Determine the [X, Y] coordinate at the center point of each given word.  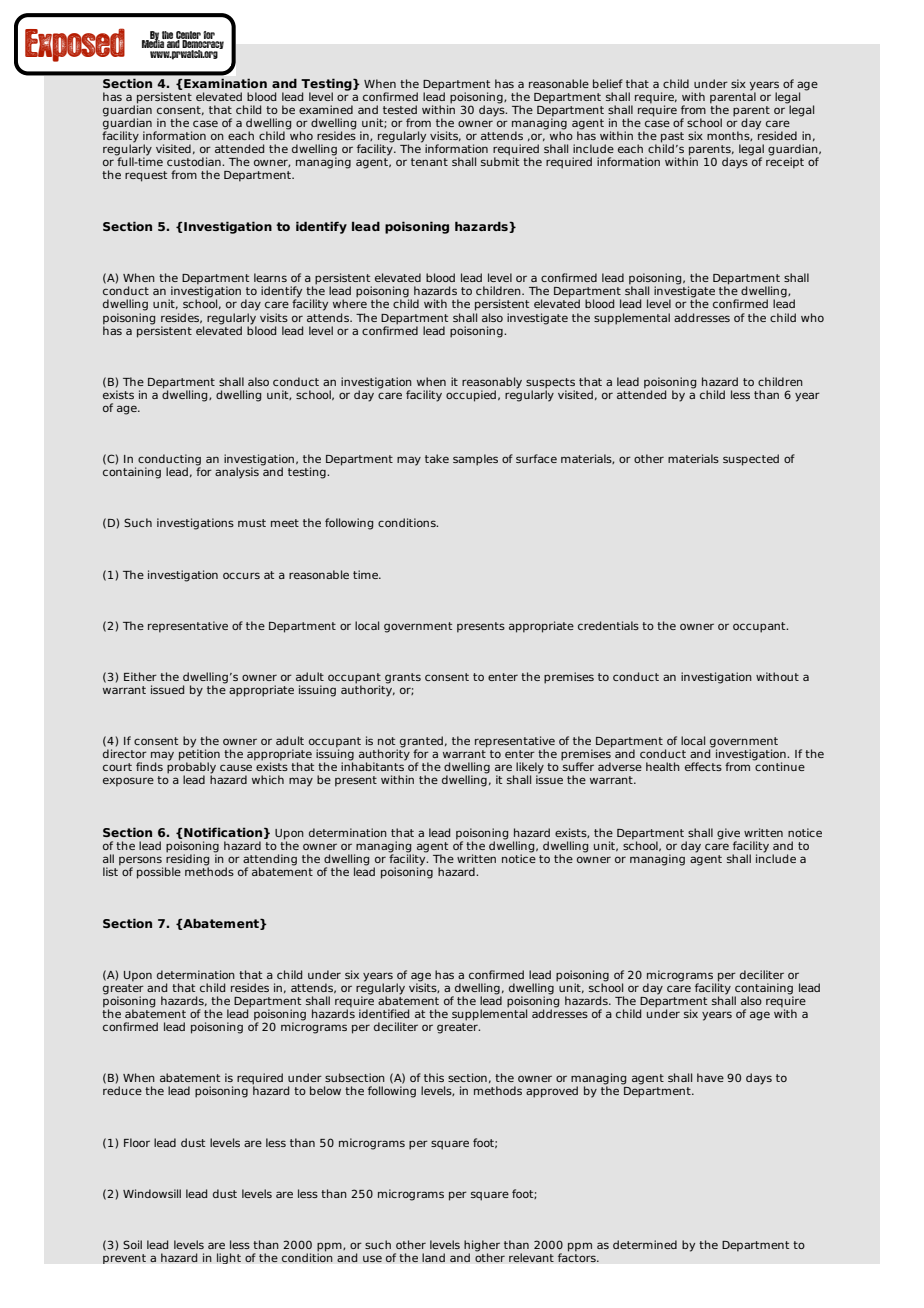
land [433, 1257]
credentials [608, 625]
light [229, 1258]
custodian [195, 161]
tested [400, 109]
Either [140, 676]
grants [403, 678]
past [672, 138]
